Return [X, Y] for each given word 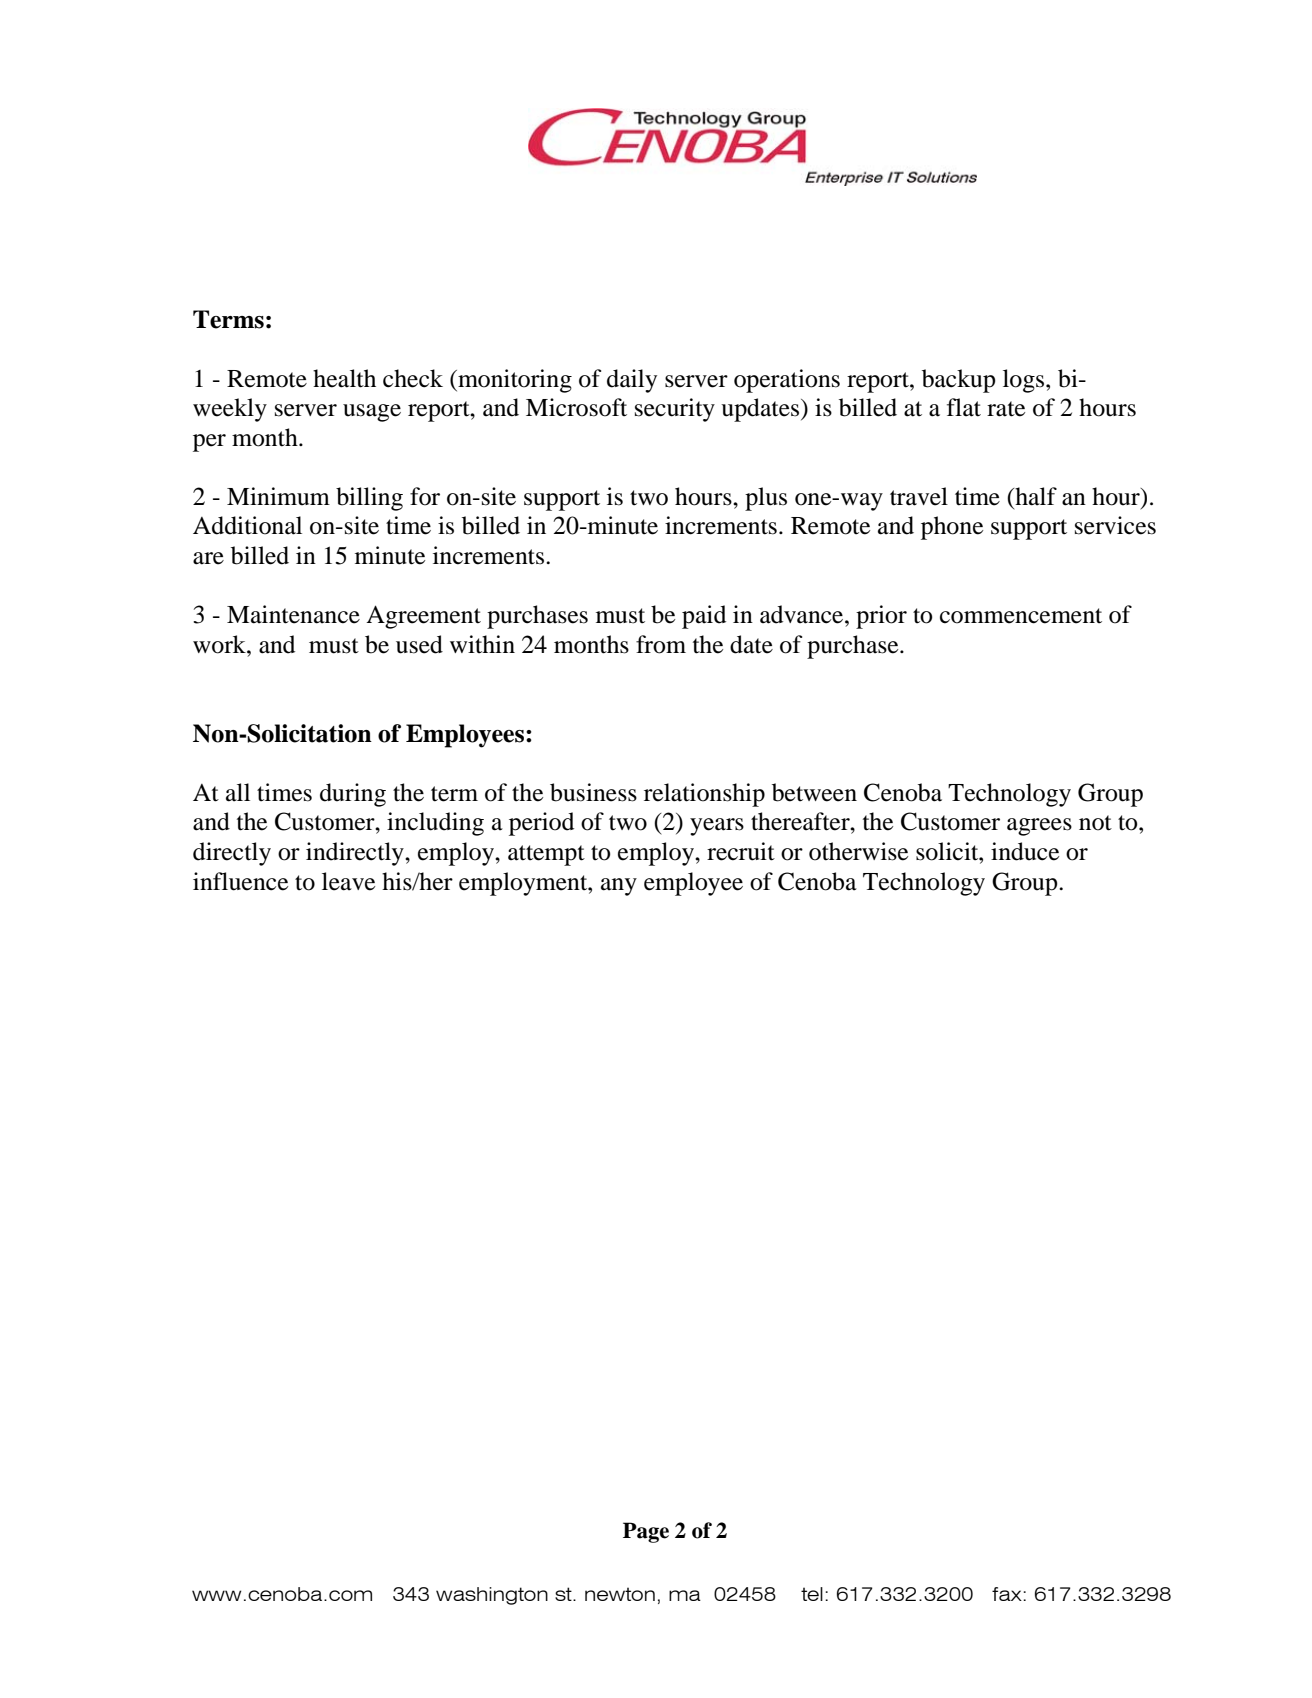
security [675, 410]
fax [1008, 1594]
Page [646, 1532]
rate [1006, 409]
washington [492, 1596]
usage [372, 413]
